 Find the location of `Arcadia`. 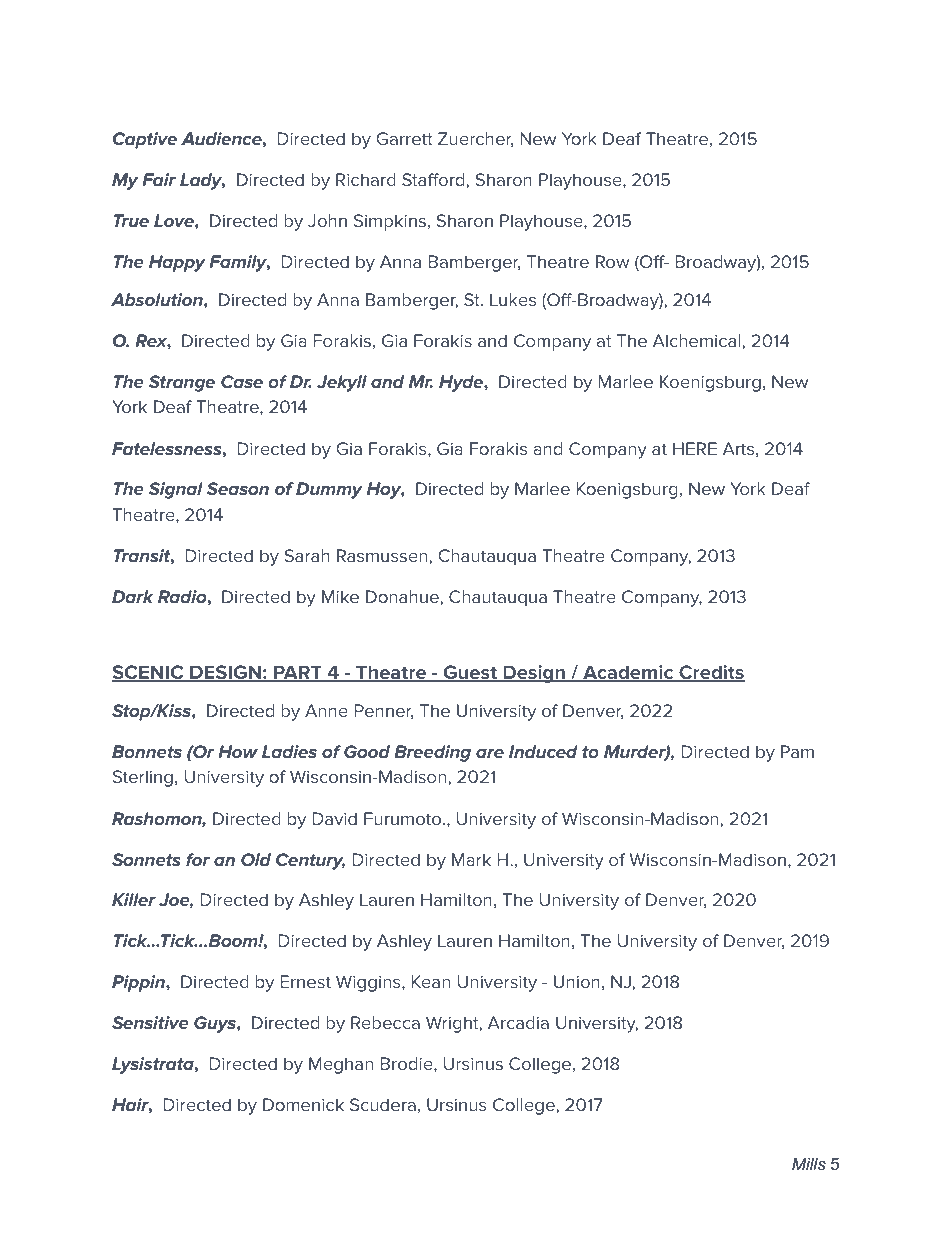

Arcadia is located at coordinates (518, 1022).
